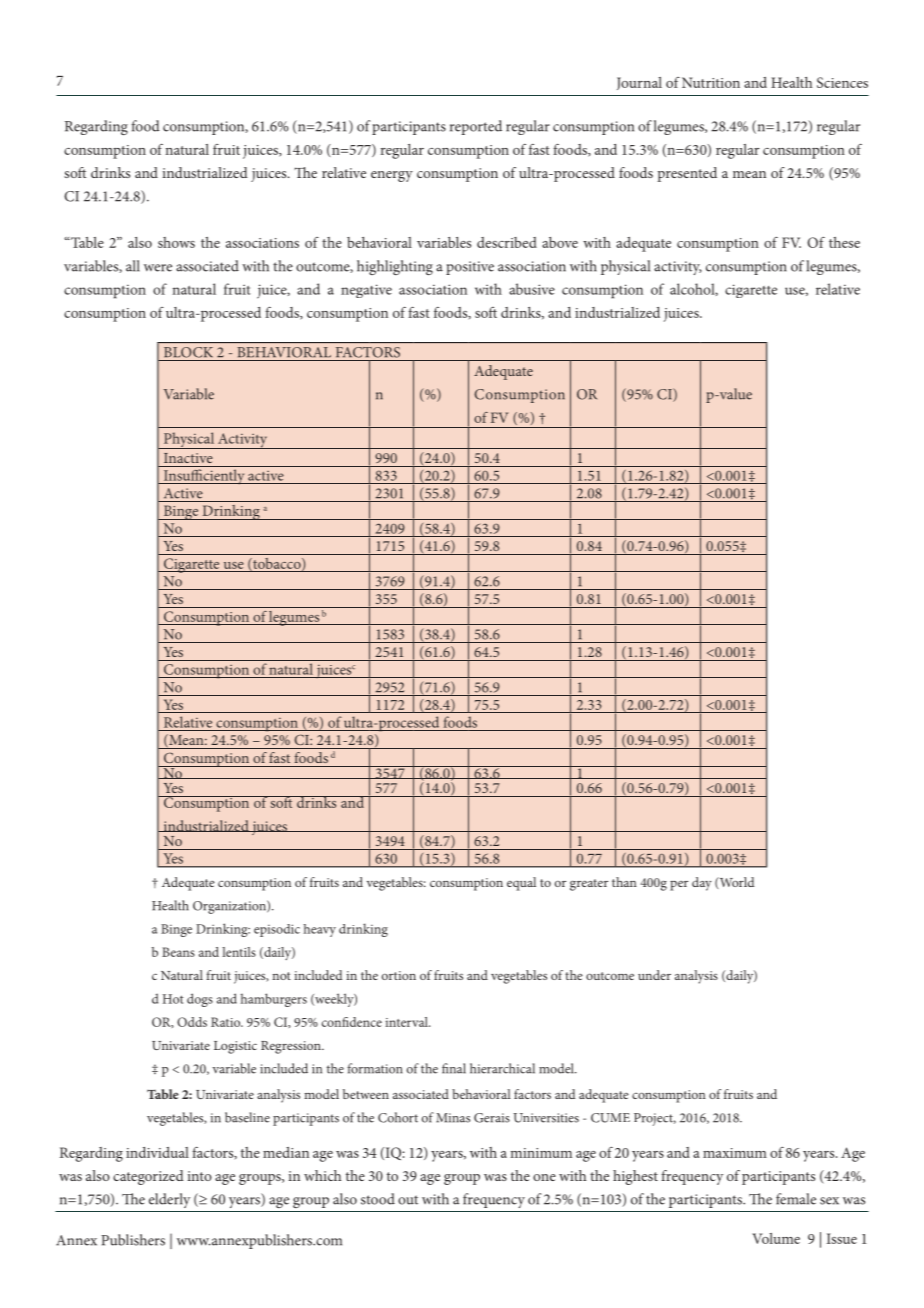  I want to click on these, so click(844, 242).
